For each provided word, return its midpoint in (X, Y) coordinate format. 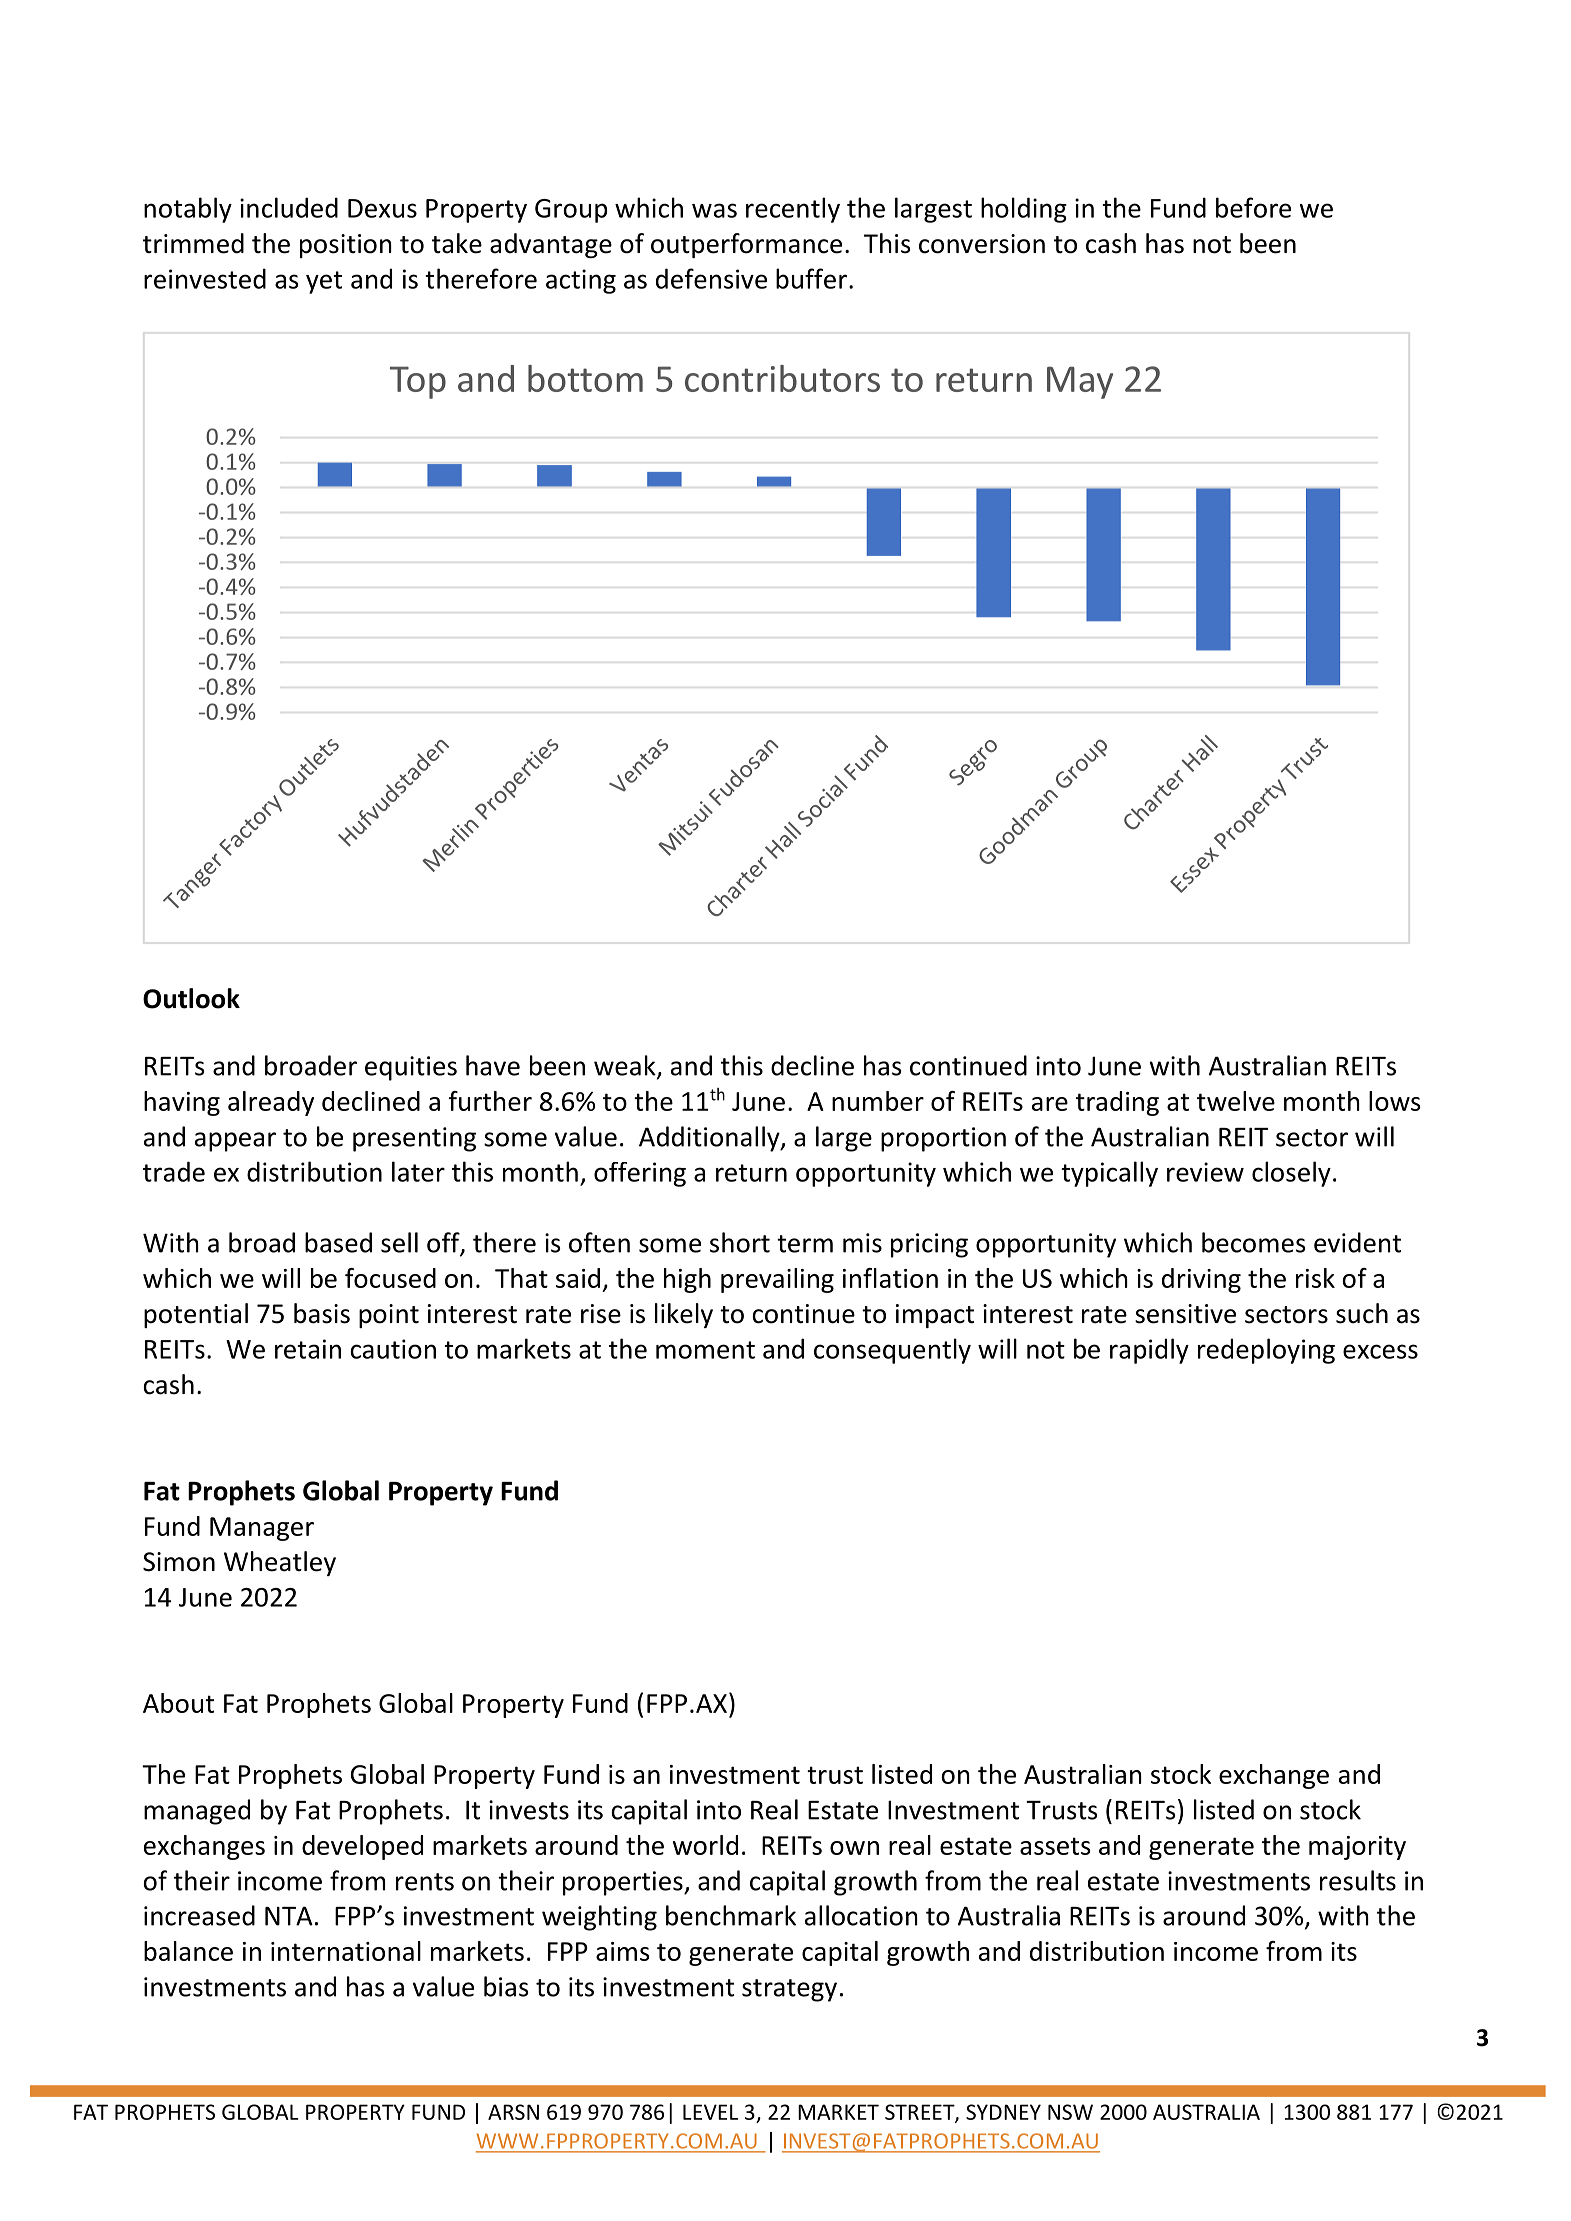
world (705, 1845)
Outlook (191, 998)
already (271, 1103)
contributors (782, 378)
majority (1357, 1848)
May (1080, 382)
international (346, 1951)
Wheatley (280, 1563)
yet (324, 282)
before (1253, 207)
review (1205, 1172)
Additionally (710, 1139)
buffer (811, 278)
